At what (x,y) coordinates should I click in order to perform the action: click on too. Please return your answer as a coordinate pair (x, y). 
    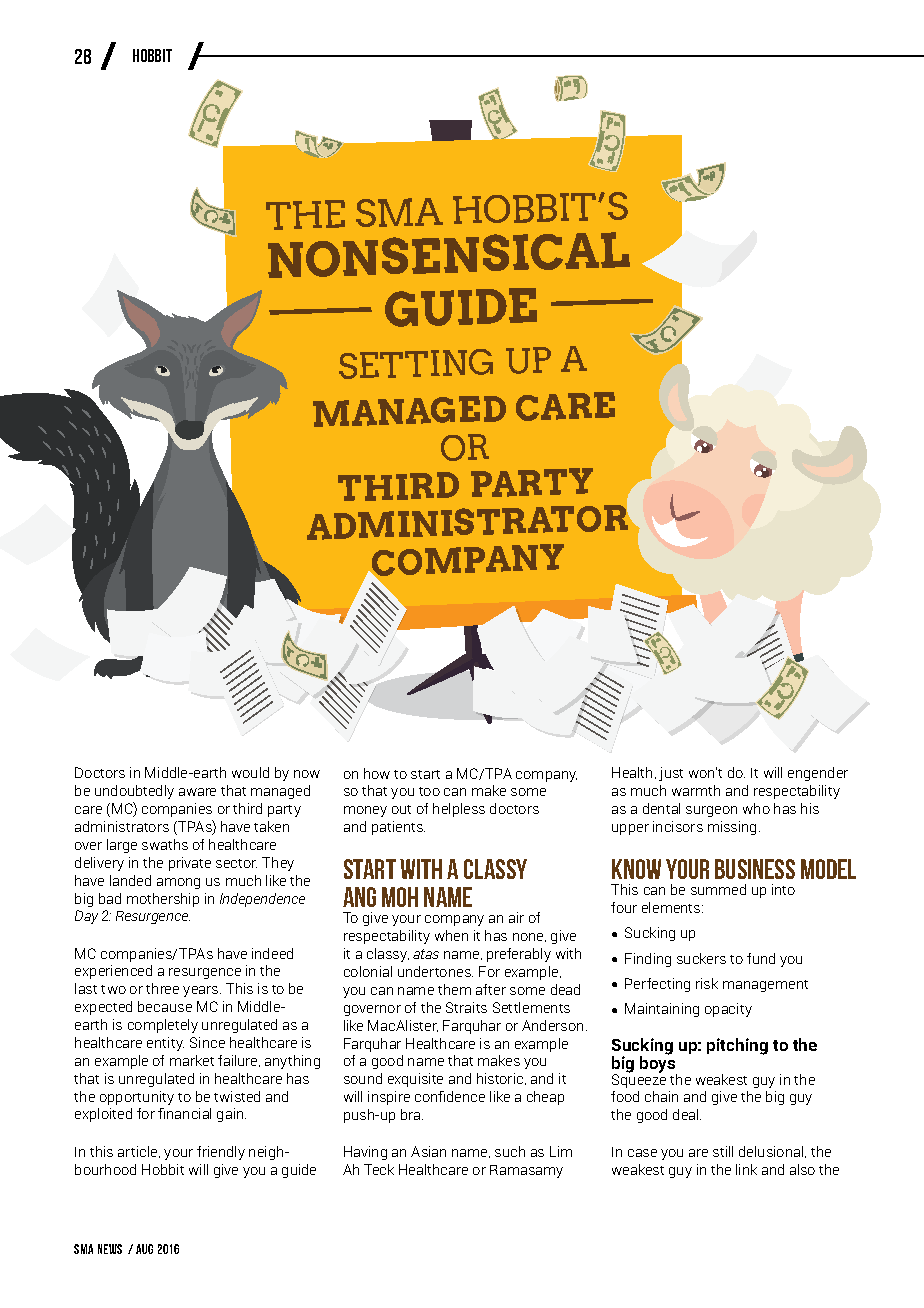
    Looking at the image, I should click on (429, 791).
